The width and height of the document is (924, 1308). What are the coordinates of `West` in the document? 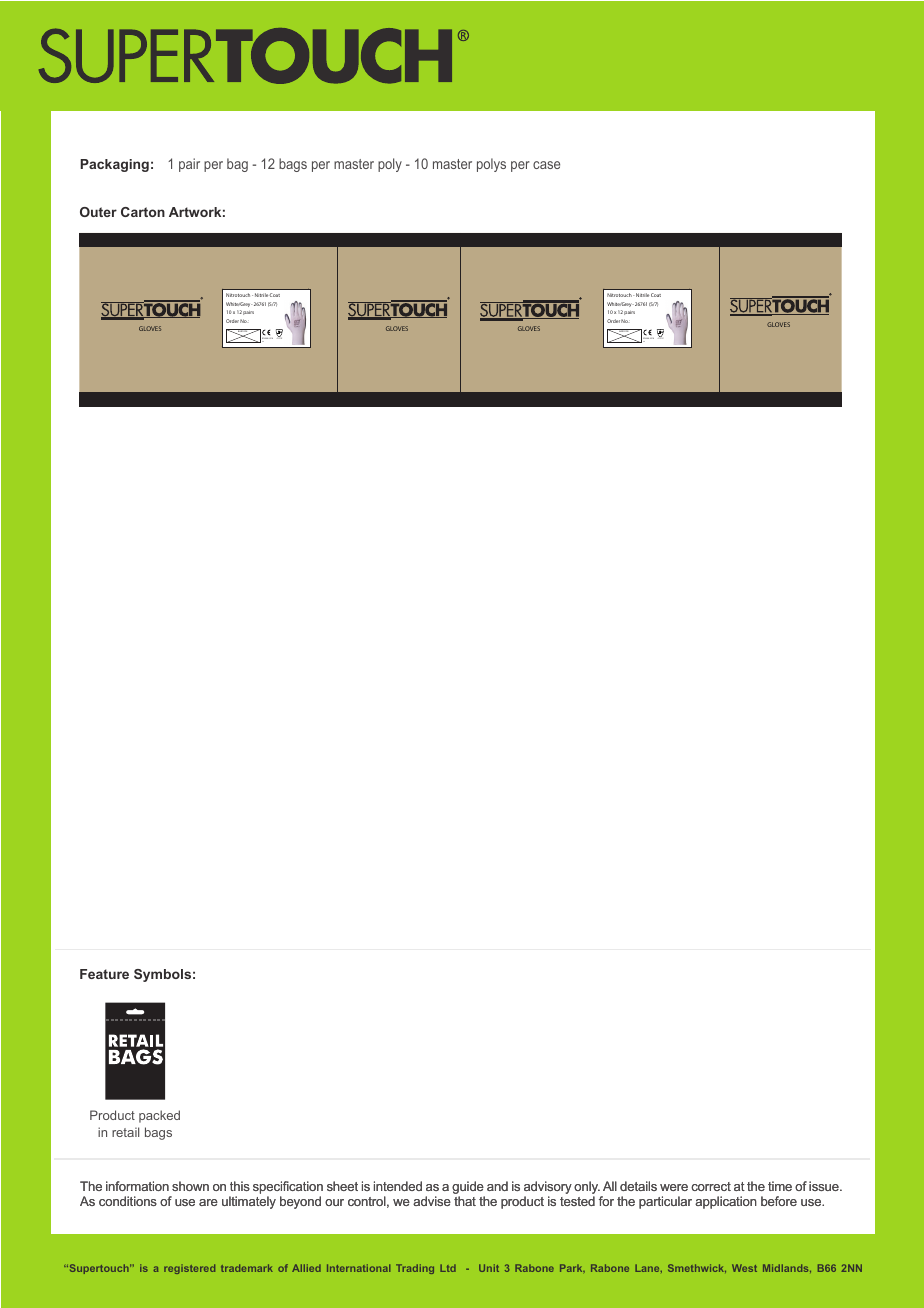 It's located at (744, 1268).
